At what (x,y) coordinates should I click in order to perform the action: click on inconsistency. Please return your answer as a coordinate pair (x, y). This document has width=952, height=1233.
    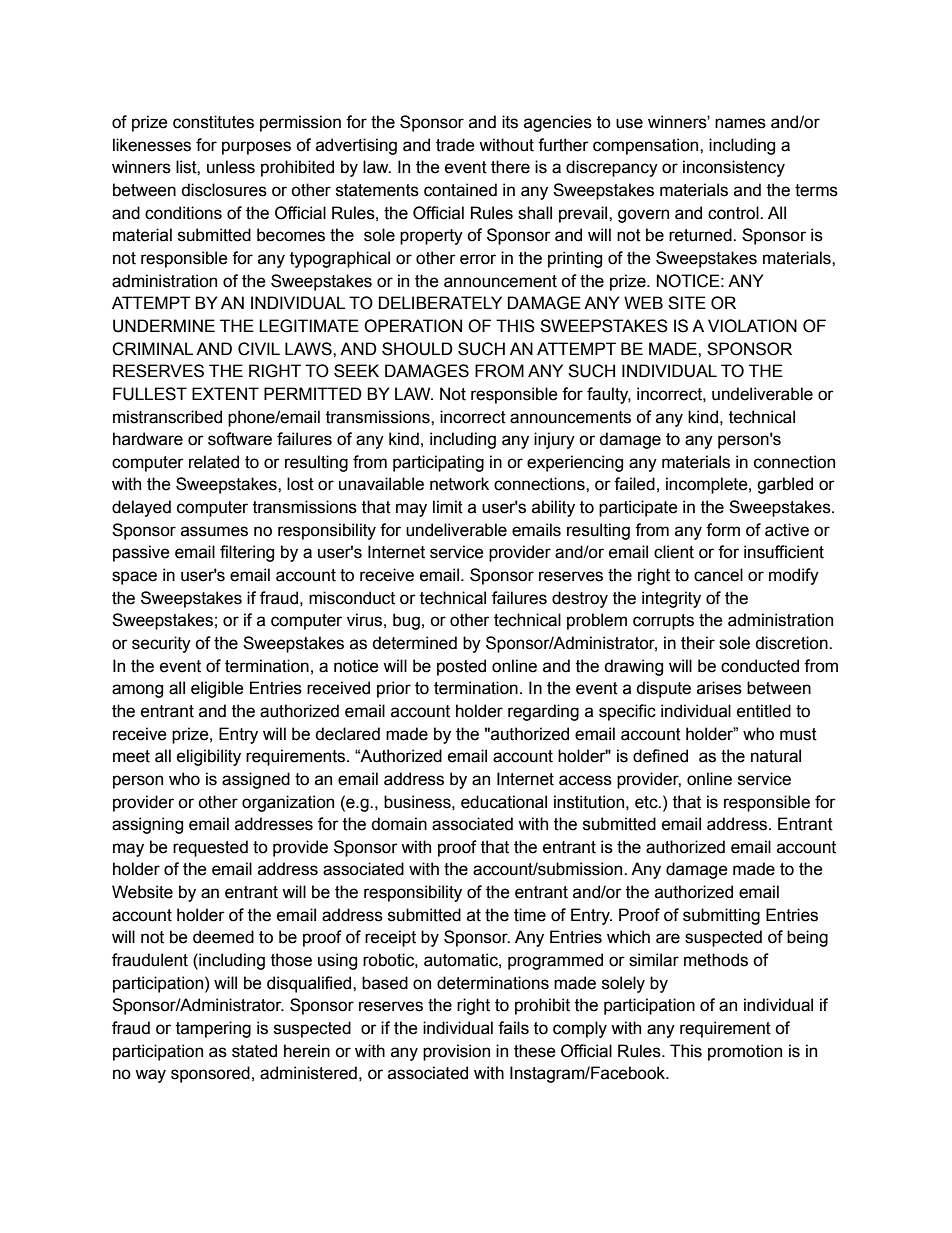
    Looking at the image, I should click on (734, 168).
